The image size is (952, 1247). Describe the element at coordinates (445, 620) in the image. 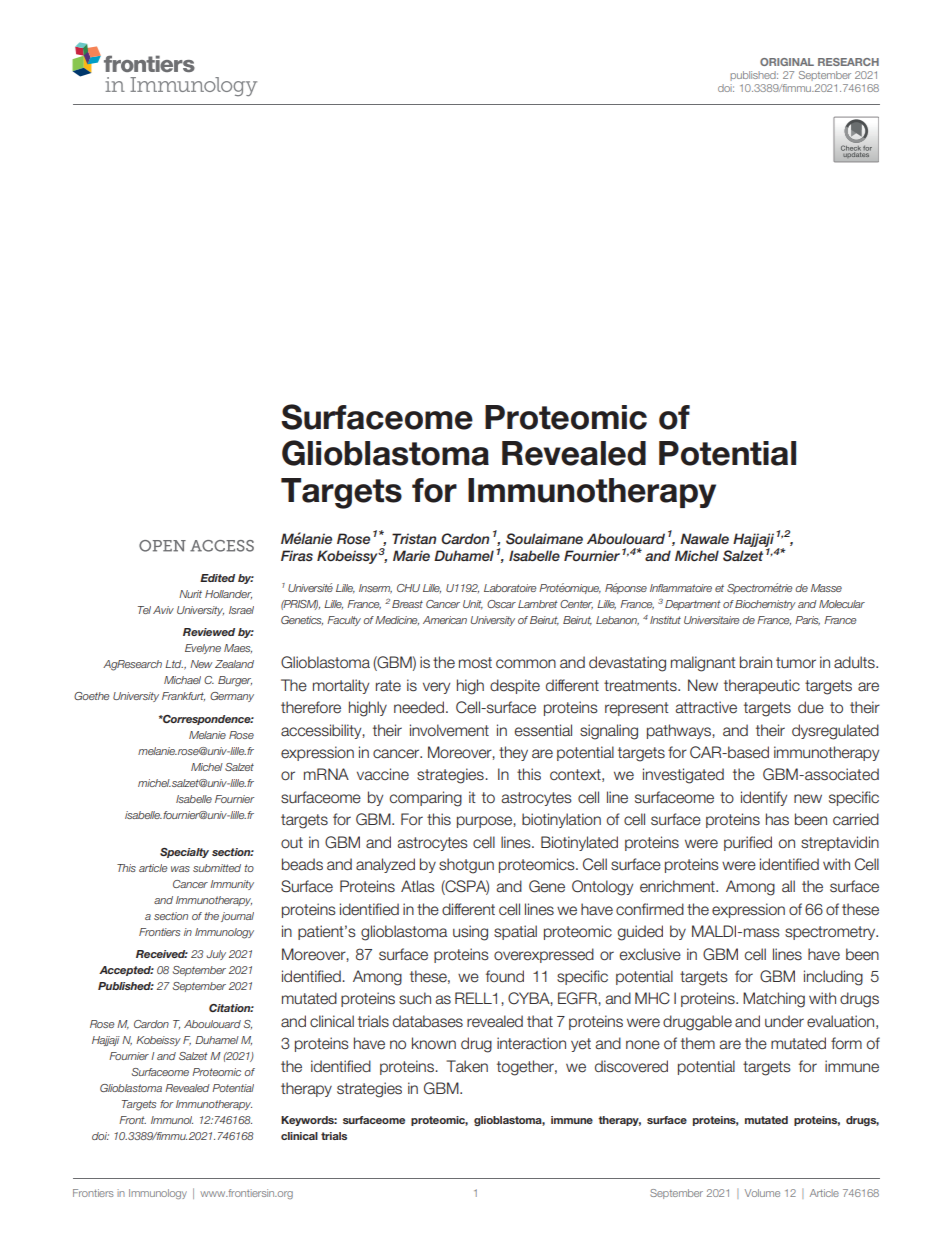

I see `American` at that location.
